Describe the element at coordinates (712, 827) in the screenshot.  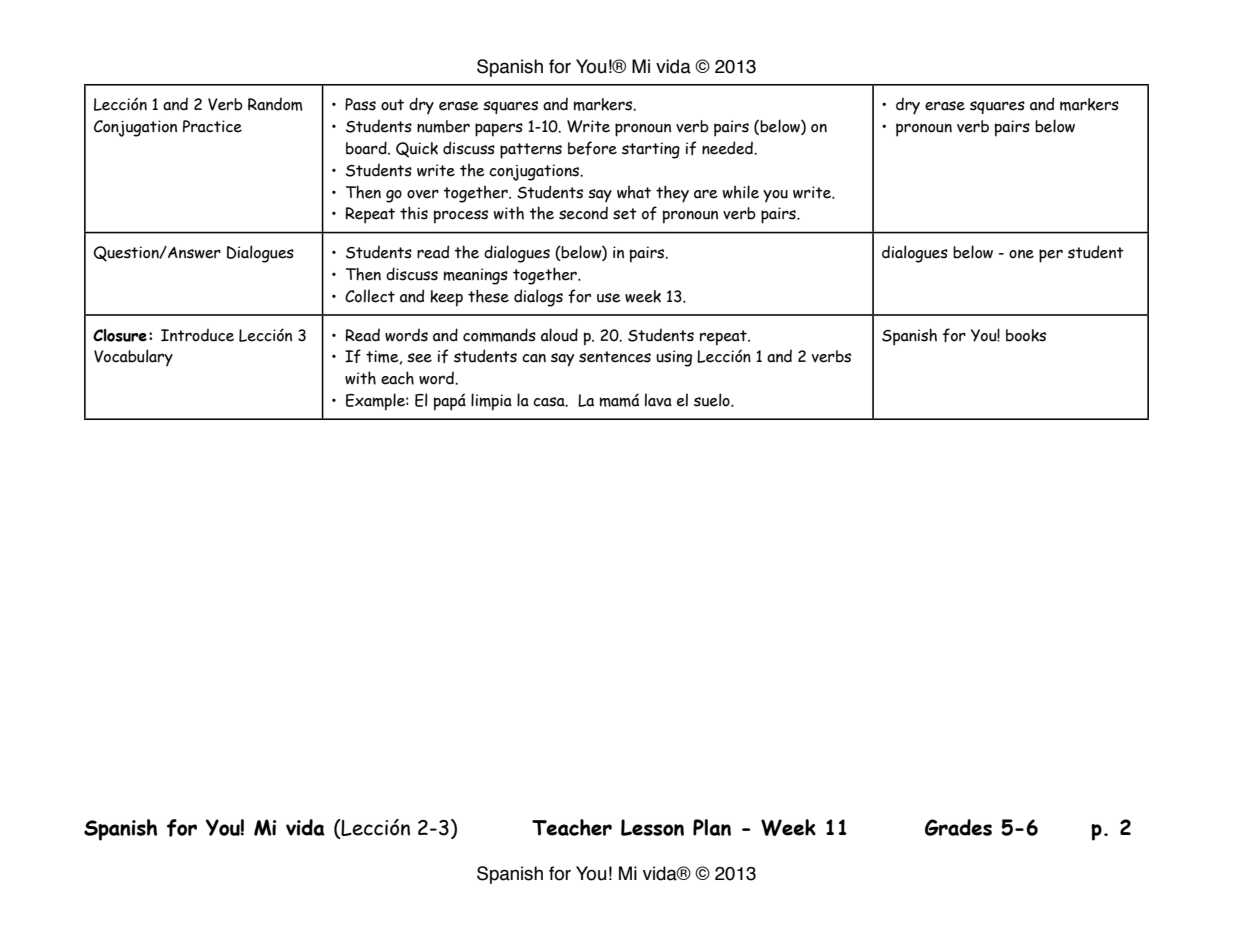
I see `Plan` at that location.
